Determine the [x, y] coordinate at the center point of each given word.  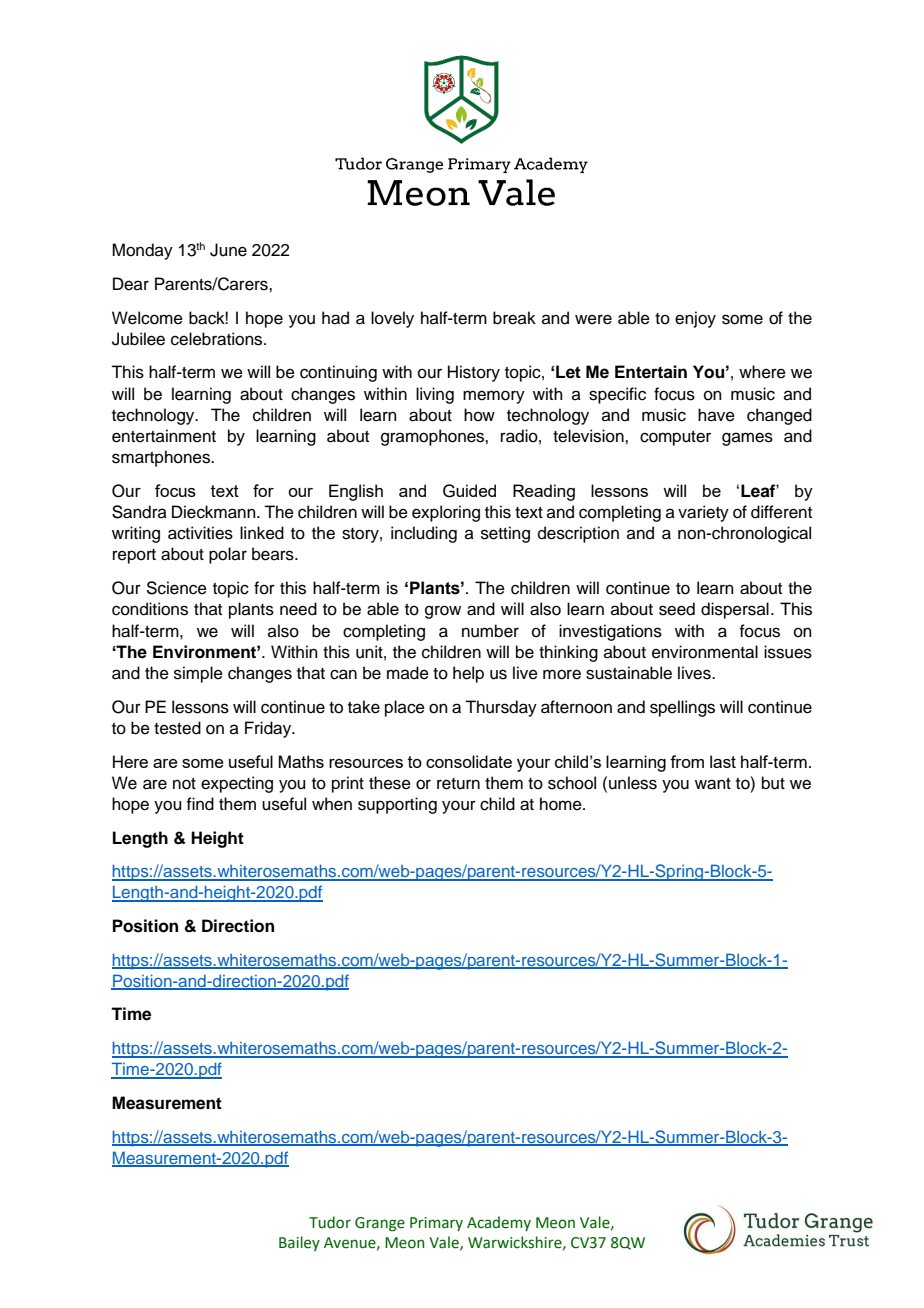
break [514, 318]
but [773, 783]
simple [198, 674]
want [713, 784]
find [200, 804]
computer [675, 438]
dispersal [735, 610]
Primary [436, 1224]
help [468, 674]
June [228, 250]
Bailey [299, 1243]
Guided [469, 491]
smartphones [162, 458]
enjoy [695, 319]
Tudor [330, 1222]
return [458, 784]
